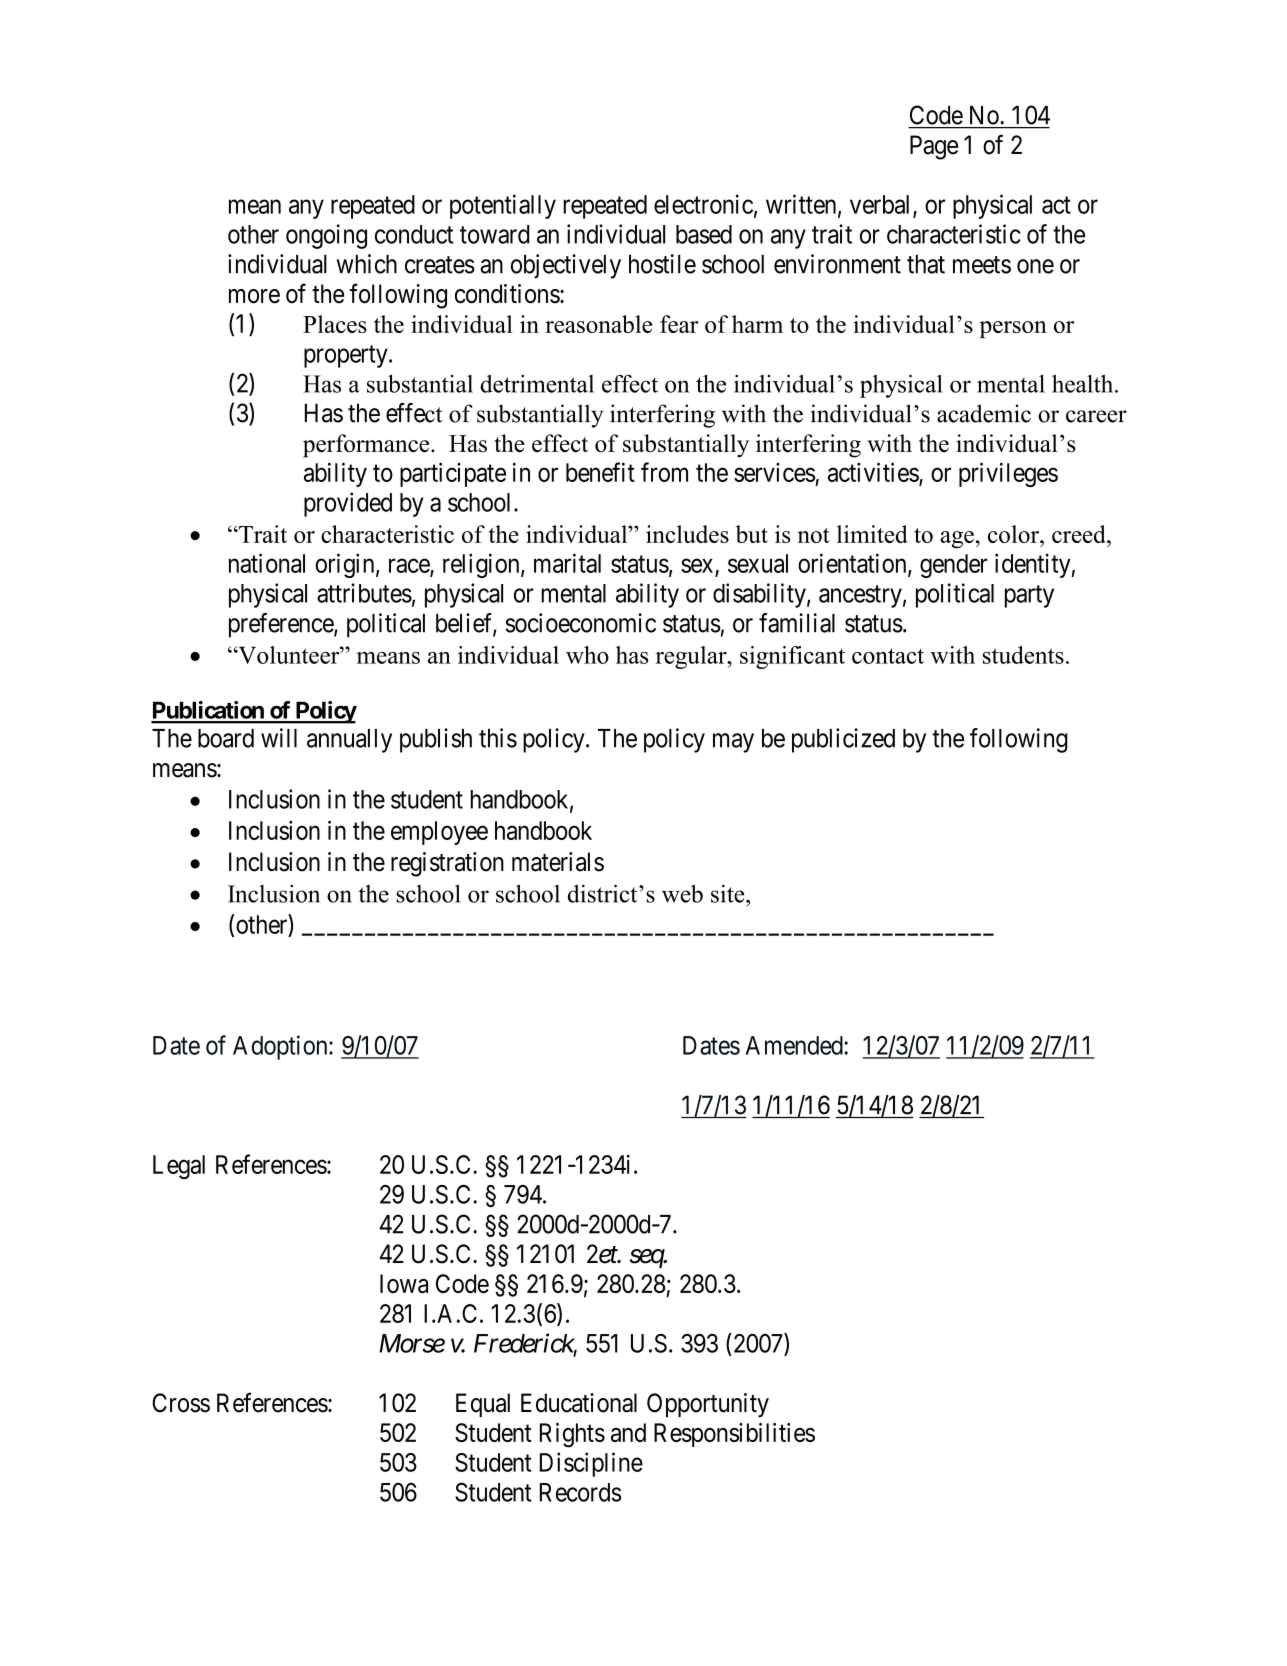 Image resolution: width=1287 pixels, height=1666 pixels. What do you see at coordinates (326, 236) in the screenshot?
I see `ongoing` at bounding box center [326, 236].
